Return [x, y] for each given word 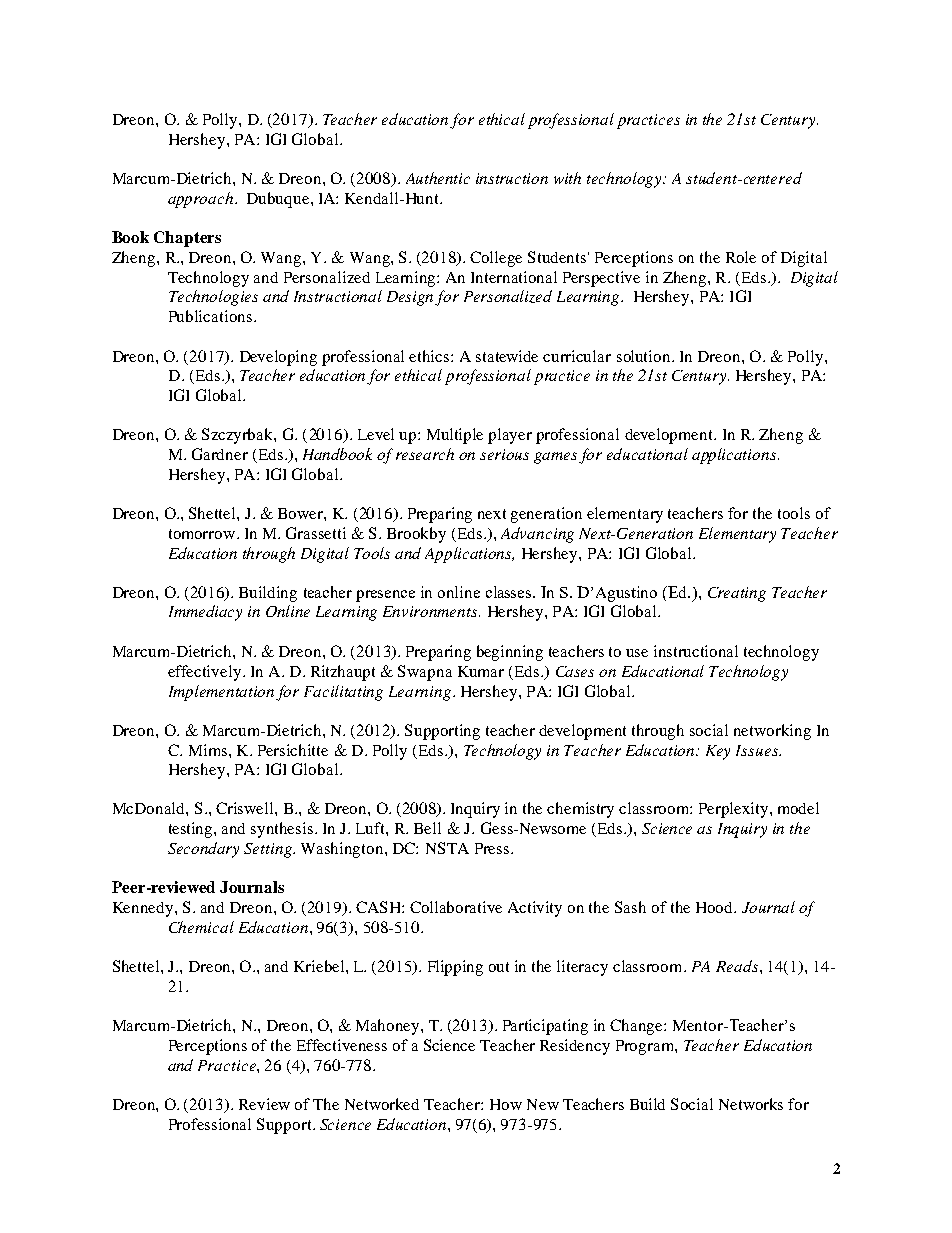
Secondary [203, 850]
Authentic [438, 178]
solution [645, 356]
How [506, 1104]
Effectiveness [342, 1045]
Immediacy [205, 613]
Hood [715, 907]
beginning [510, 653]
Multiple [455, 436]
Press [493, 848]
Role [741, 257]
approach [202, 200]
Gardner [220, 454]
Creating [737, 594]
